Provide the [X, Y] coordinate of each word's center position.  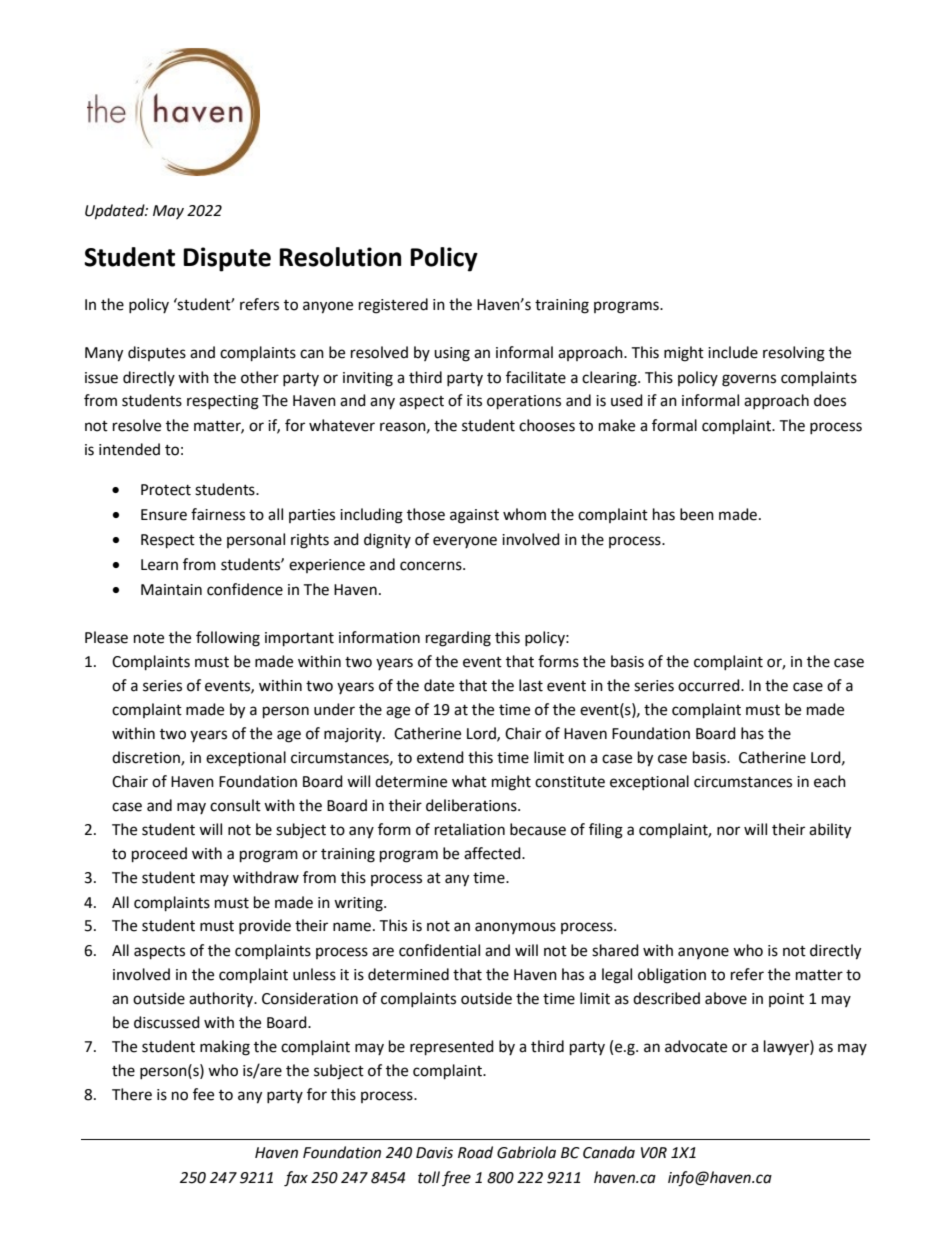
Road [475, 1152]
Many [104, 354]
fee [203, 1094]
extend [440, 757]
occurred [710, 685]
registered [393, 306]
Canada [609, 1152]
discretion [147, 758]
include [733, 352]
